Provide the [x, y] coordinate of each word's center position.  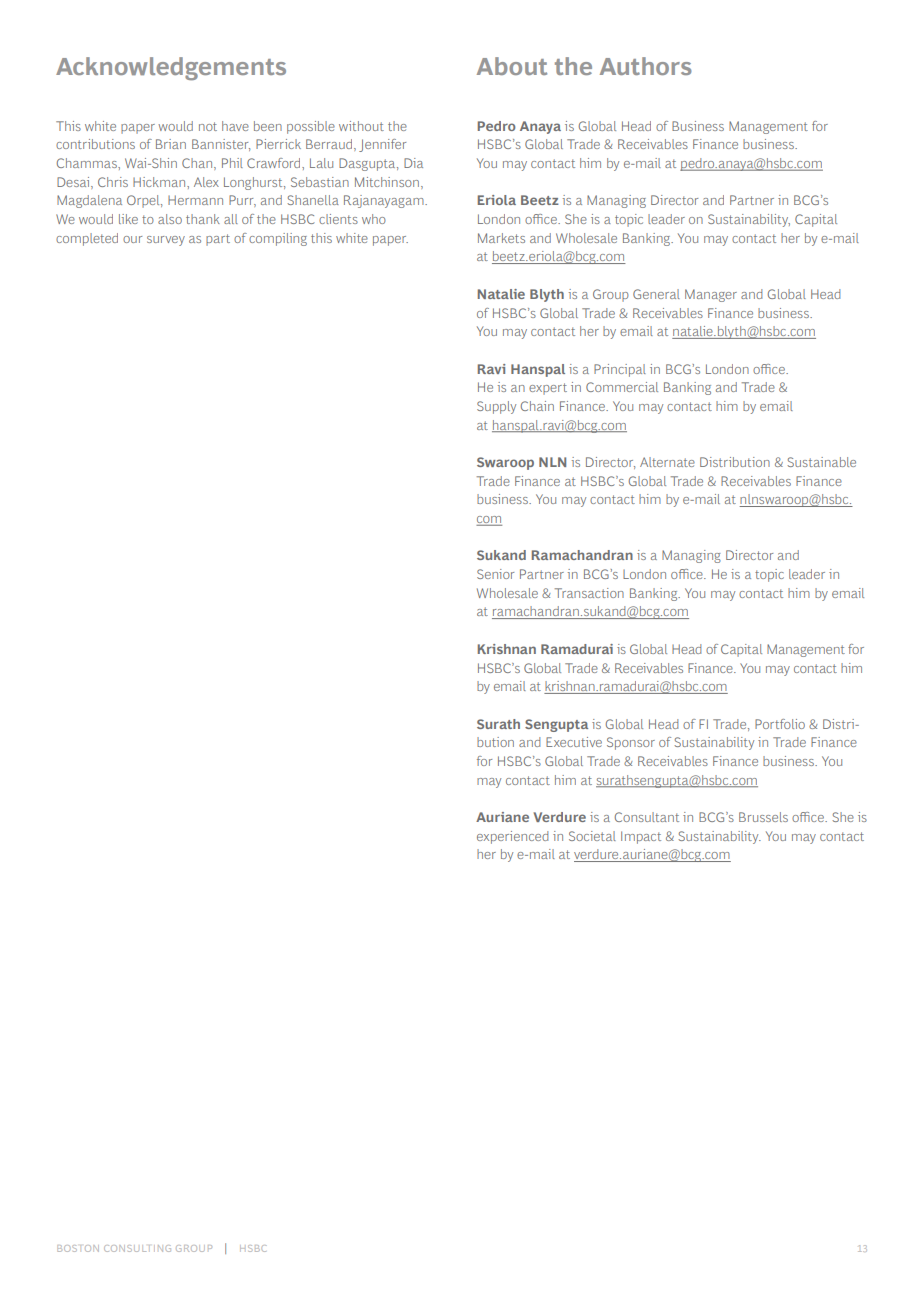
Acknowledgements [171, 68]
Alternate [667, 462]
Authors [646, 66]
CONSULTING [137, 1248]
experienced [512, 837]
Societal [592, 836]
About [512, 66]
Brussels [763, 817]
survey [166, 241]
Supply [496, 407]
